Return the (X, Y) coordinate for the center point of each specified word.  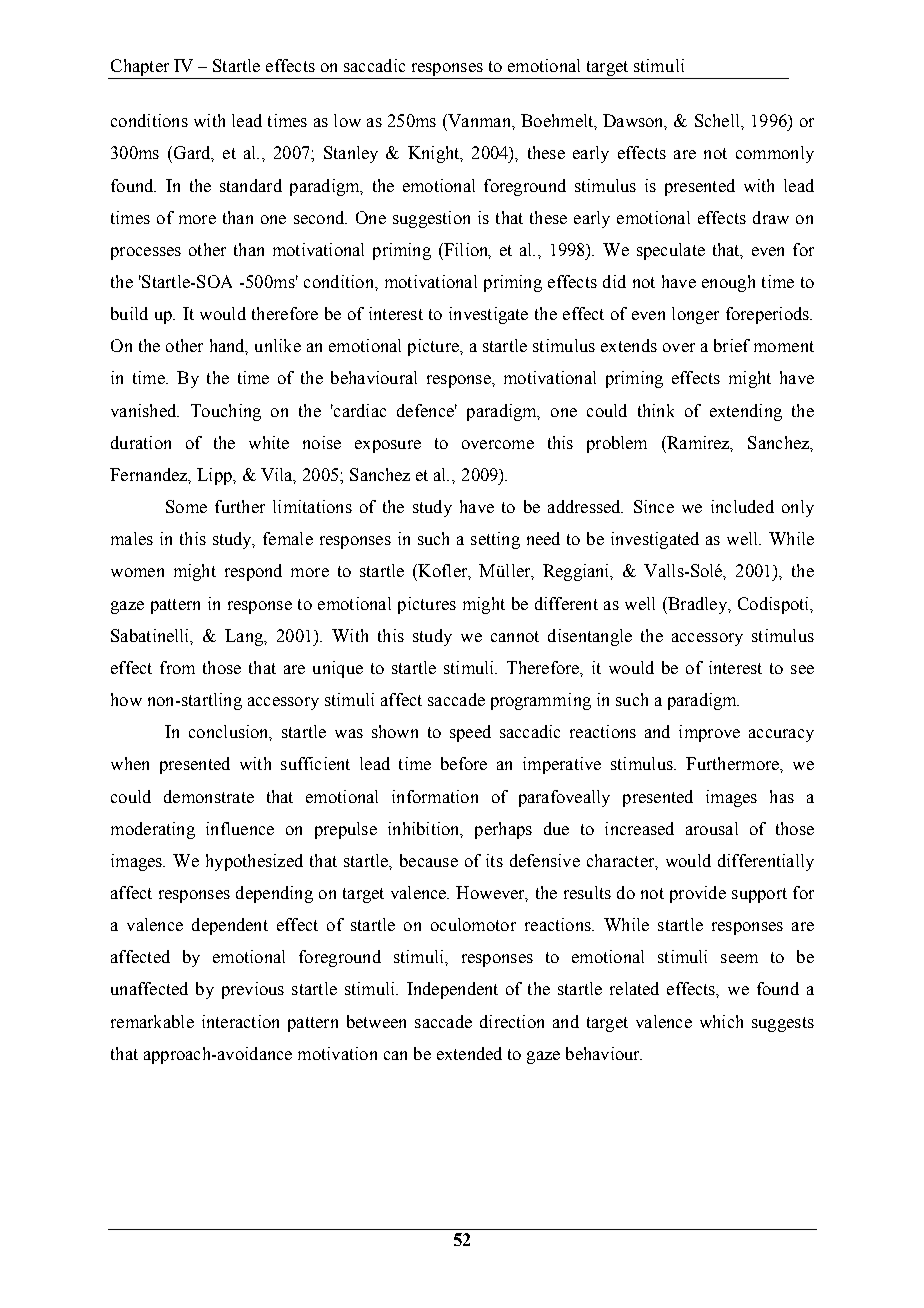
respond (253, 572)
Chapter (140, 69)
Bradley (697, 605)
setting (495, 540)
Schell (718, 120)
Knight (435, 154)
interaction (240, 1021)
